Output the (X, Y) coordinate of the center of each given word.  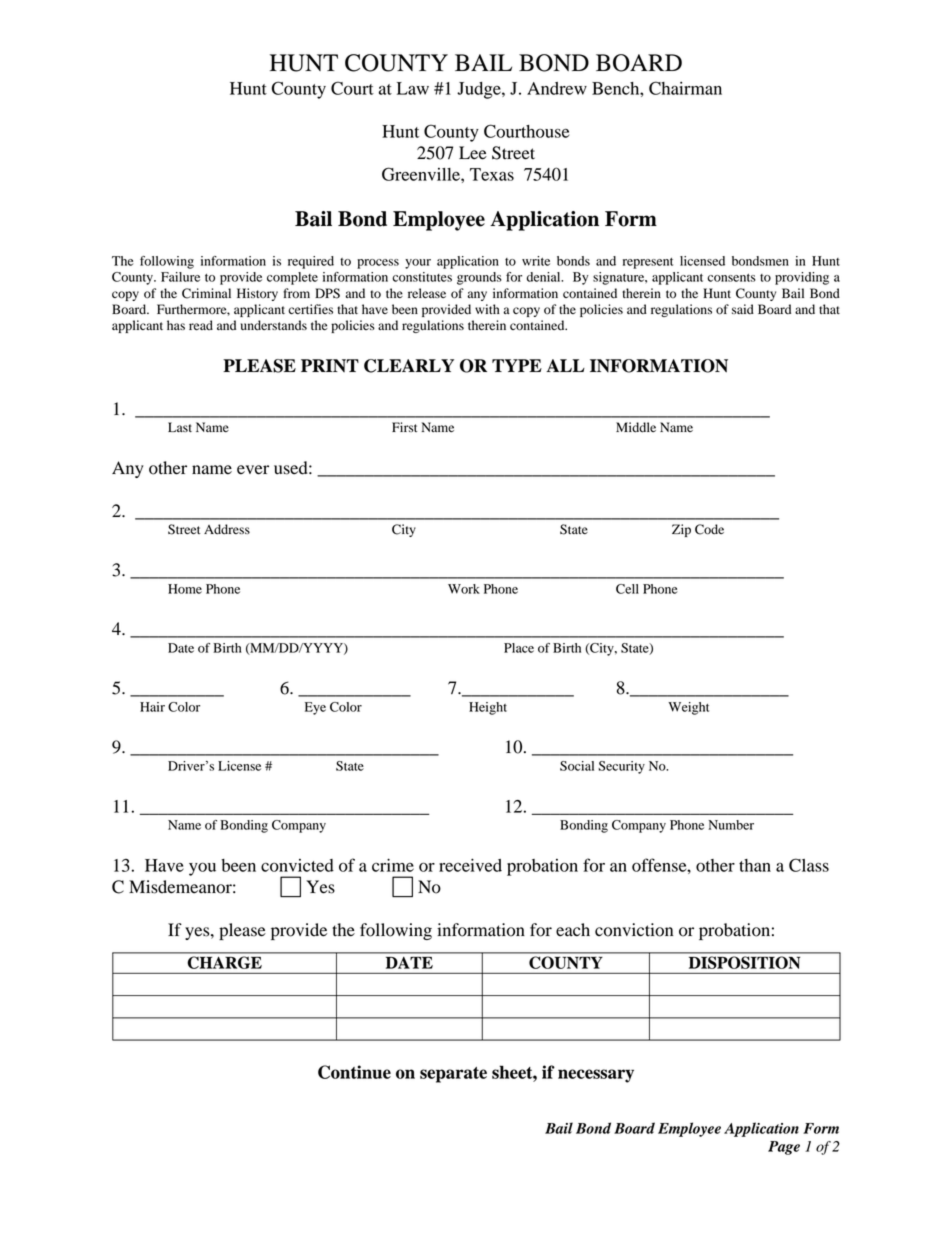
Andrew (557, 88)
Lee (473, 153)
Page (784, 1148)
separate (453, 1075)
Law (413, 88)
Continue (354, 1072)
